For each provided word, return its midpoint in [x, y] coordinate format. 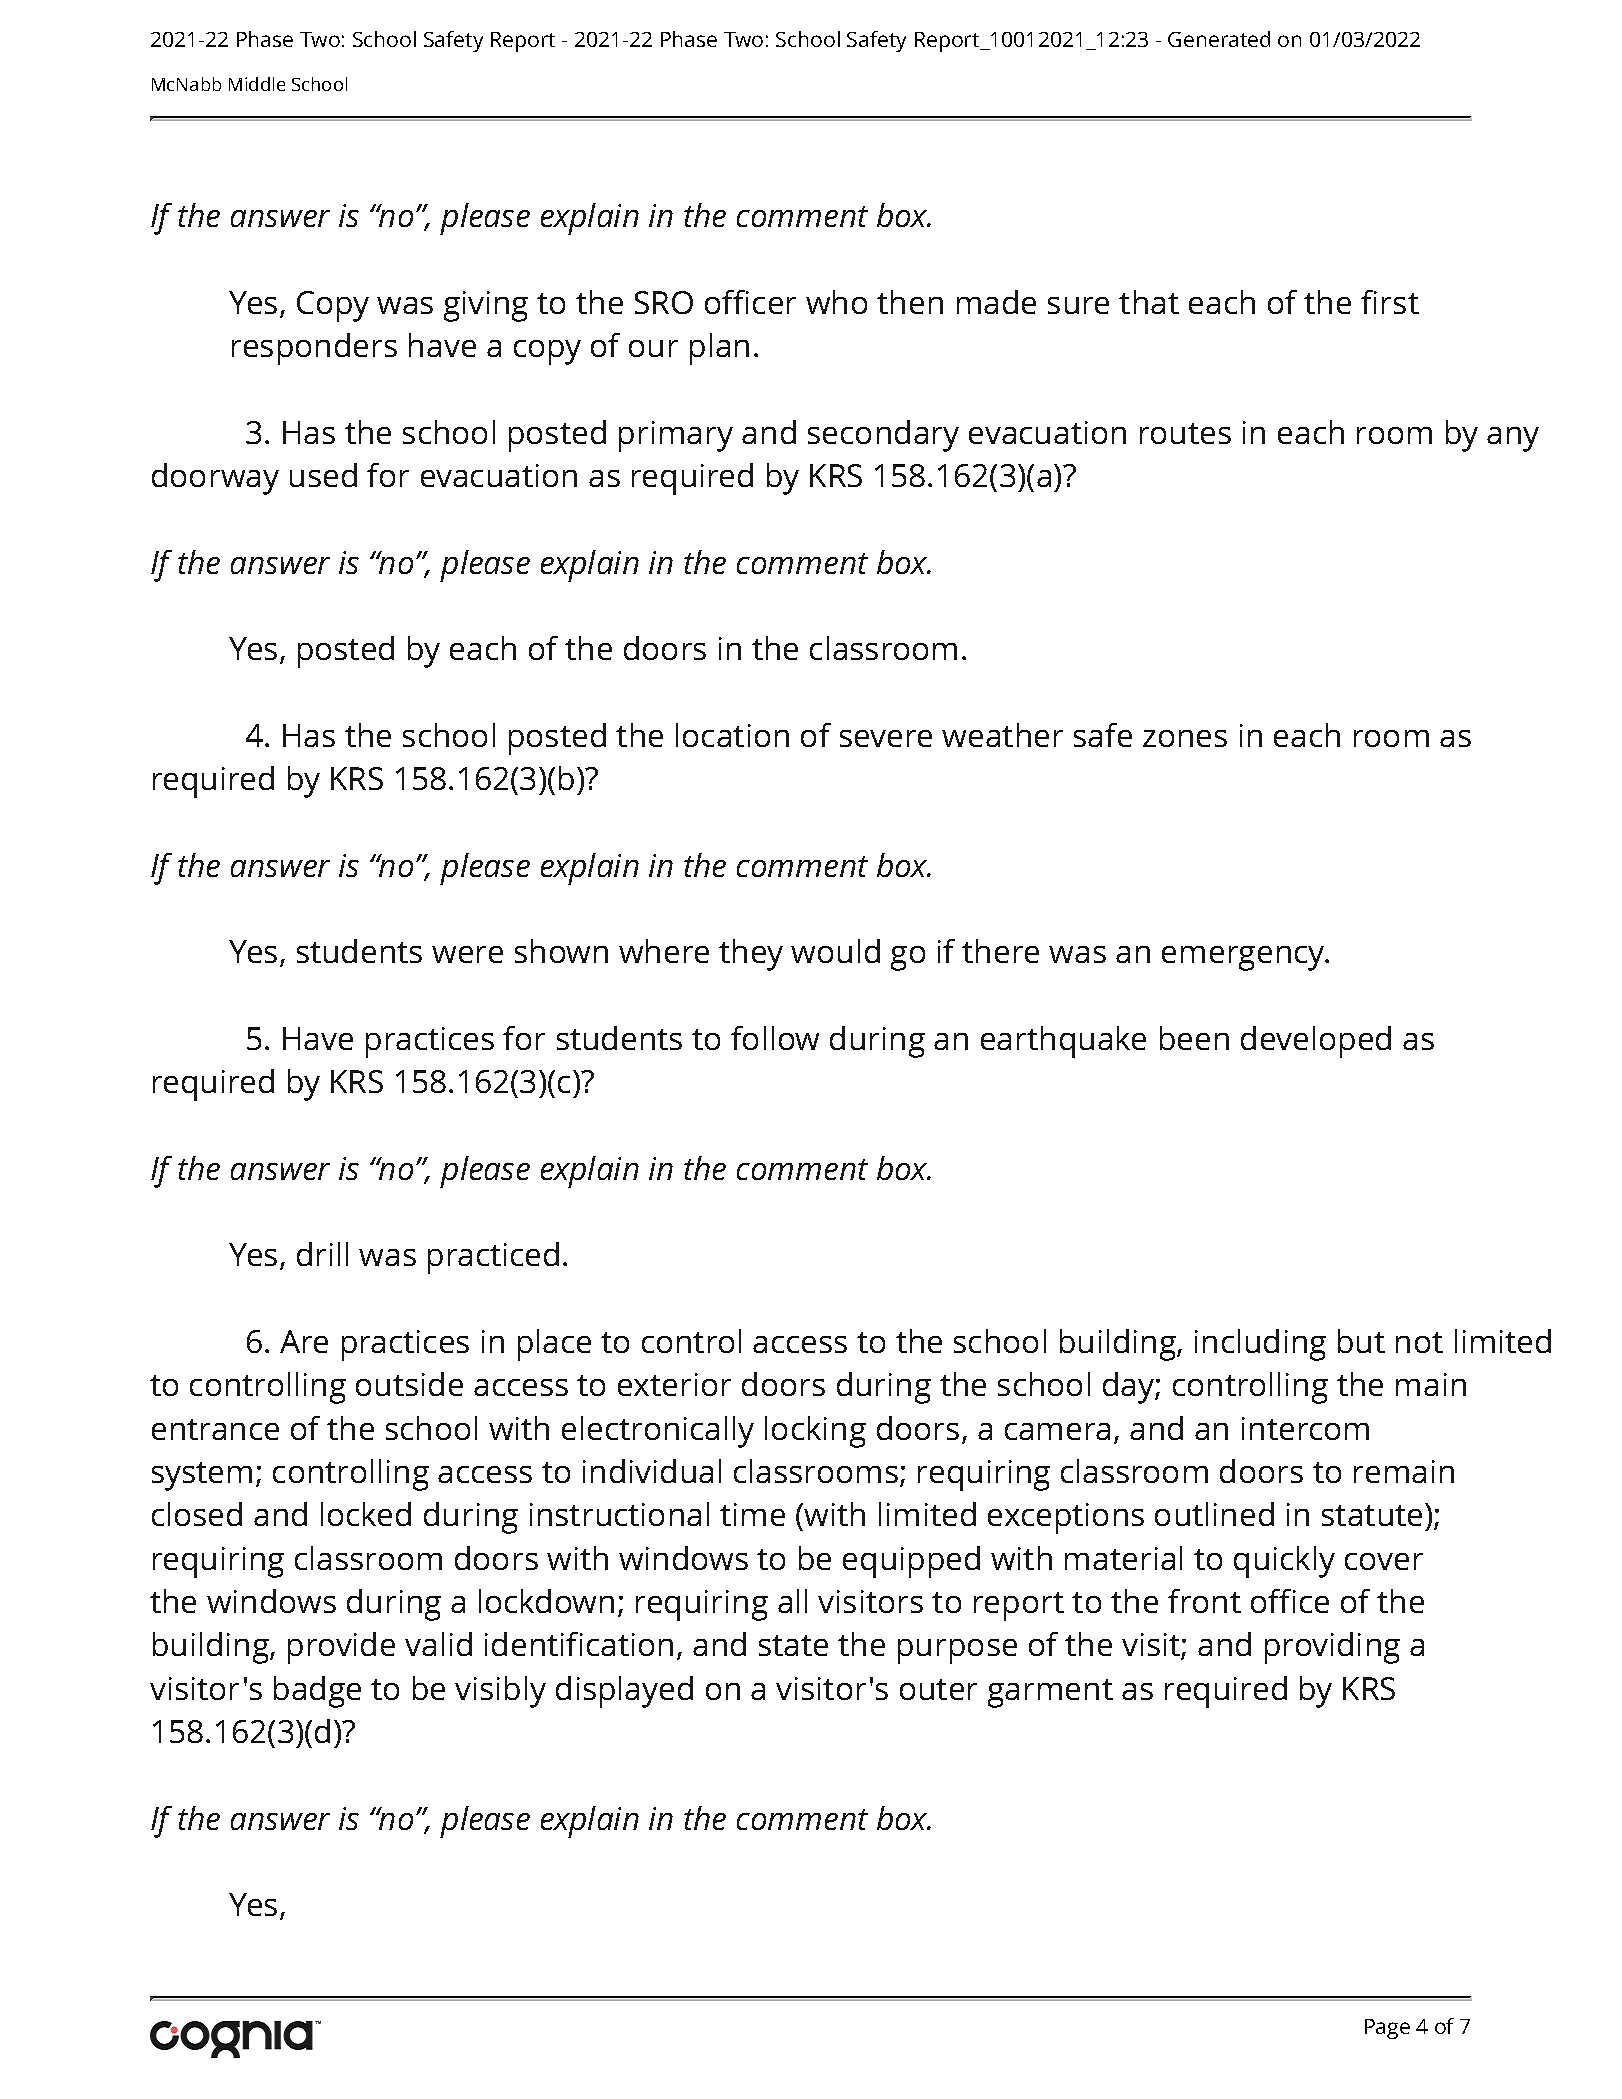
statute [1372, 1515]
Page [1387, 2029]
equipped [911, 1562]
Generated [1219, 39]
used [323, 475]
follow [775, 1038]
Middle [257, 84]
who [836, 302]
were [467, 954]
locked [366, 1514]
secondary [883, 436]
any [1513, 439]
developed [1316, 1042]
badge [317, 1692]
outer [938, 1689]
